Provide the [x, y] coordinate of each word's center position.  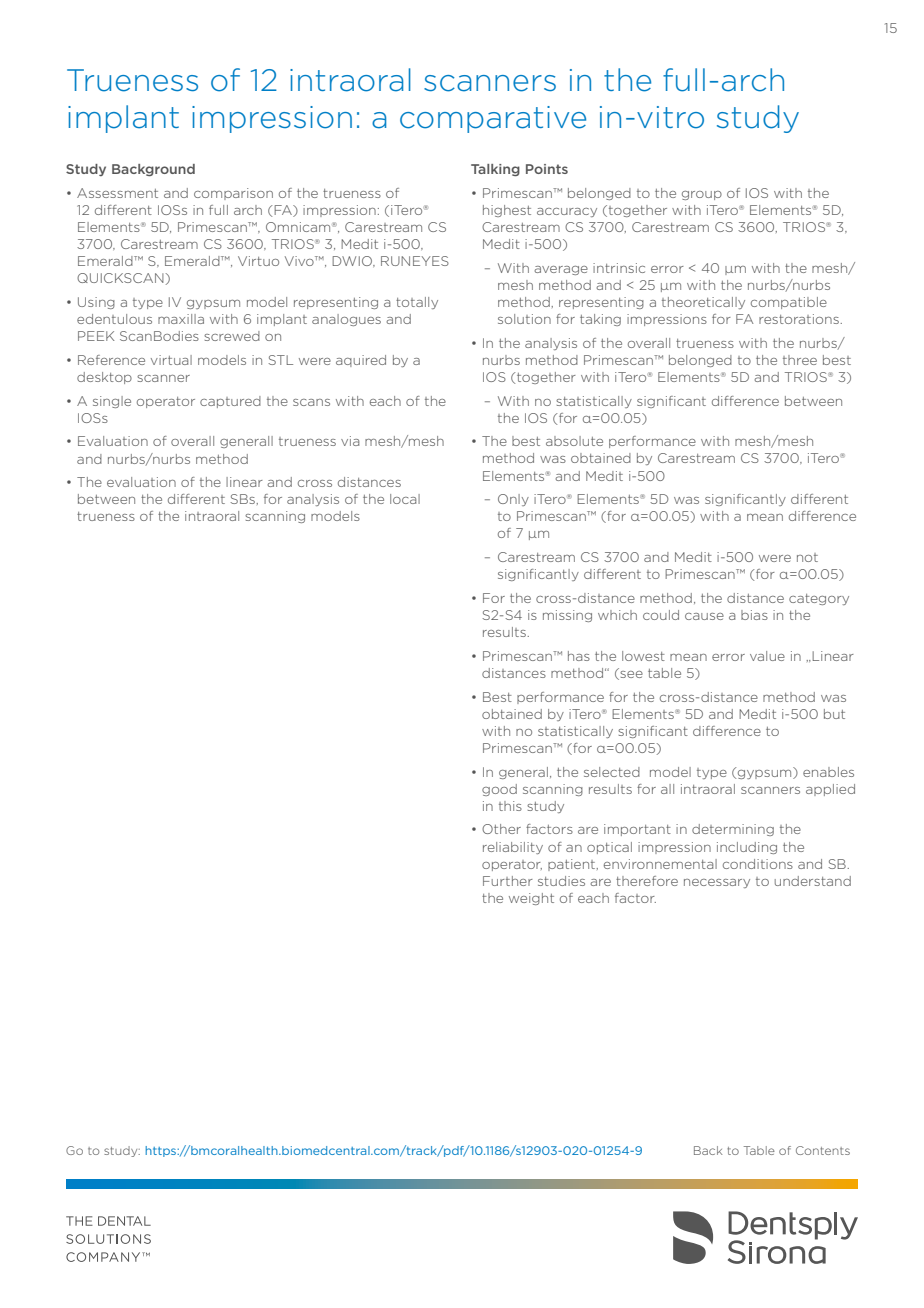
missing [567, 616]
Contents [823, 1150]
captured [230, 402]
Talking [495, 170]
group [702, 195]
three [800, 360]
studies [561, 881]
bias [754, 615]
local [405, 499]
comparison [233, 194]
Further [508, 881]
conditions [758, 864]
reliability [513, 848]
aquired [361, 361]
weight [531, 899]
